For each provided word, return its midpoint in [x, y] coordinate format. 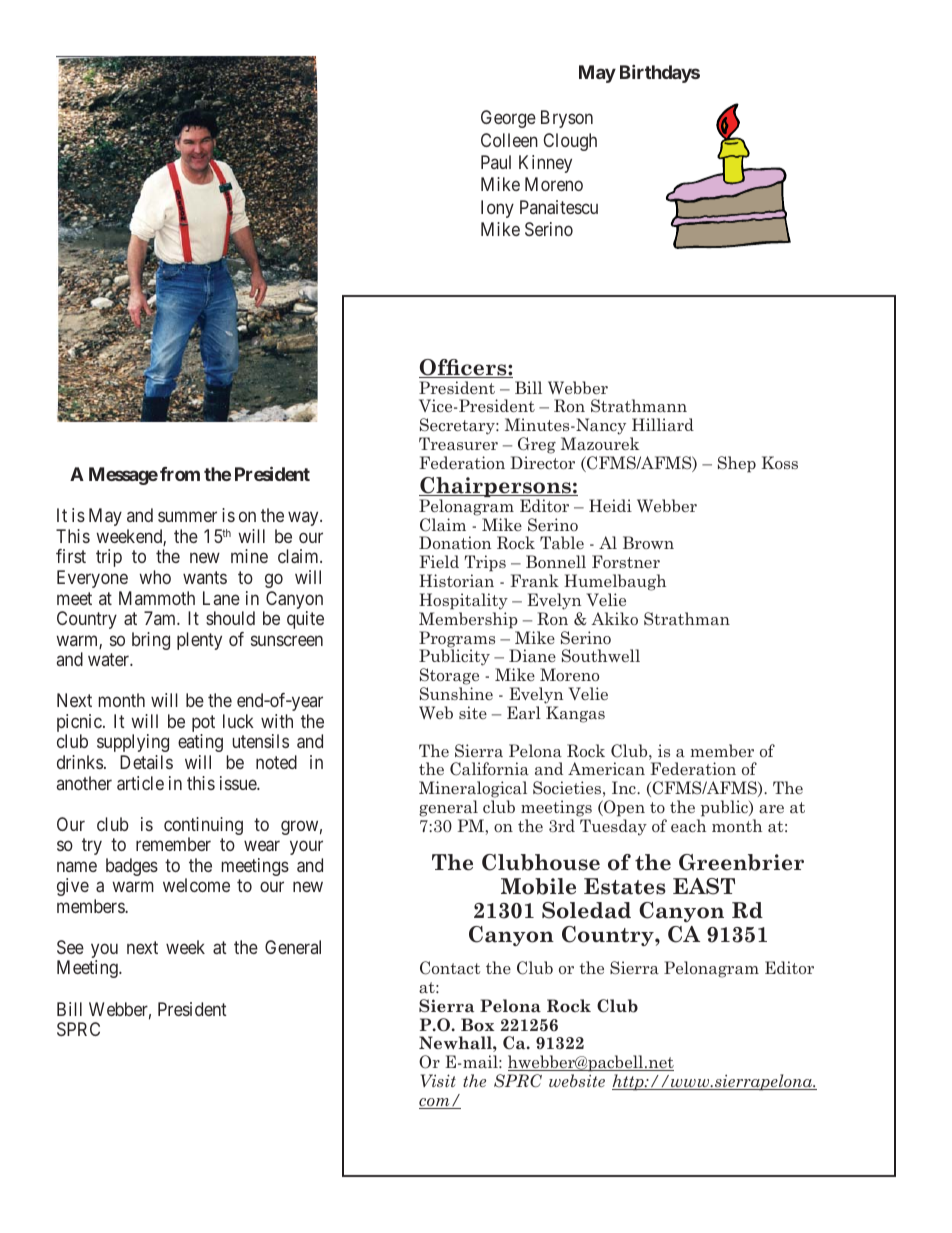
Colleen [509, 140]
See [70, 947]
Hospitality [463, 601]
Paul [496, 162]
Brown [648, 542]
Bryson [567, 119]
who [155, 577]
